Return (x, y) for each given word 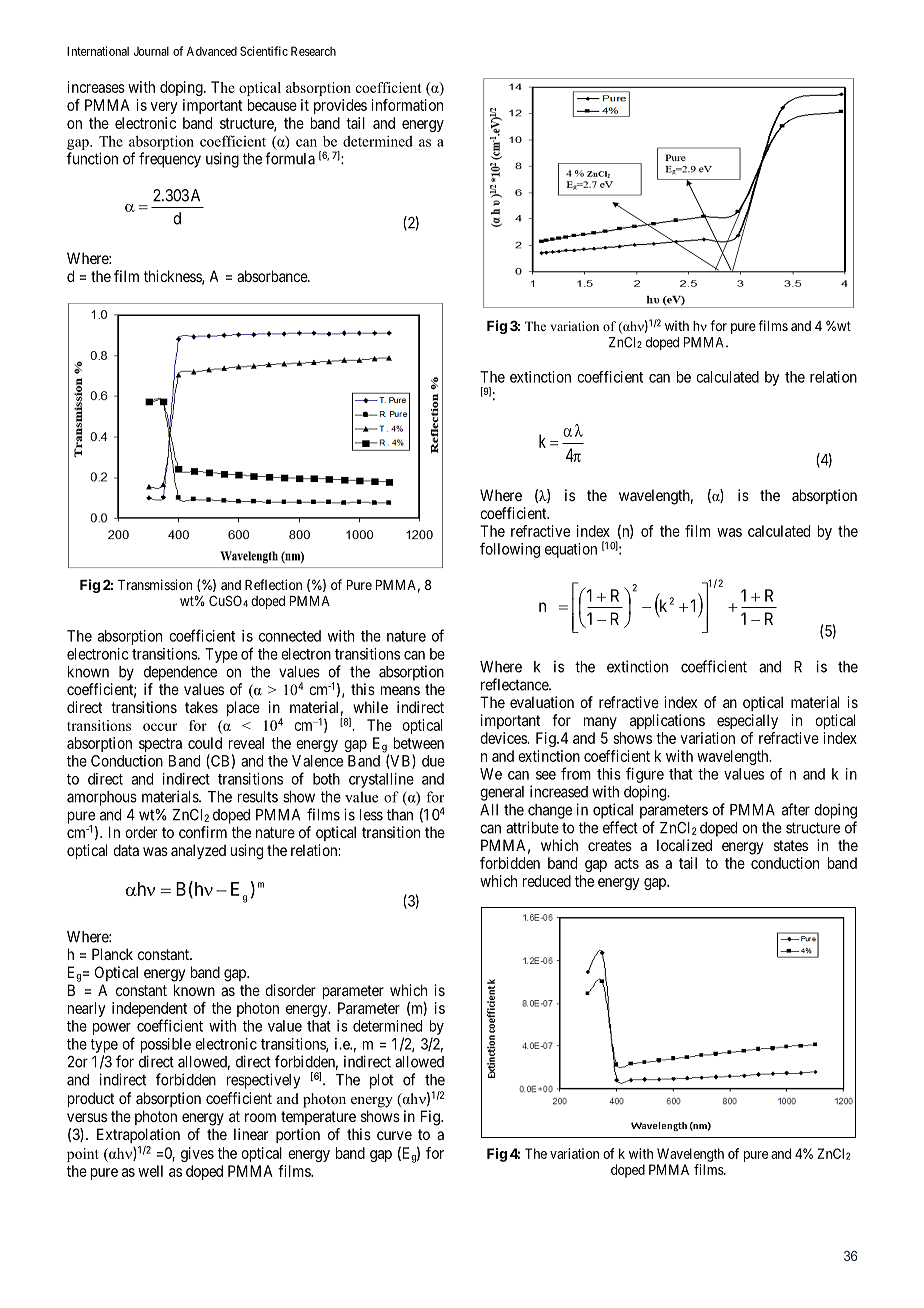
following (510, 550)
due (433, 761)
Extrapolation (138, 1135)
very (164, 108)
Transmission (155, 584)
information (407, 105)
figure (645, 775)
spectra (160, 745)
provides (340, 106)
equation (571, 550)
